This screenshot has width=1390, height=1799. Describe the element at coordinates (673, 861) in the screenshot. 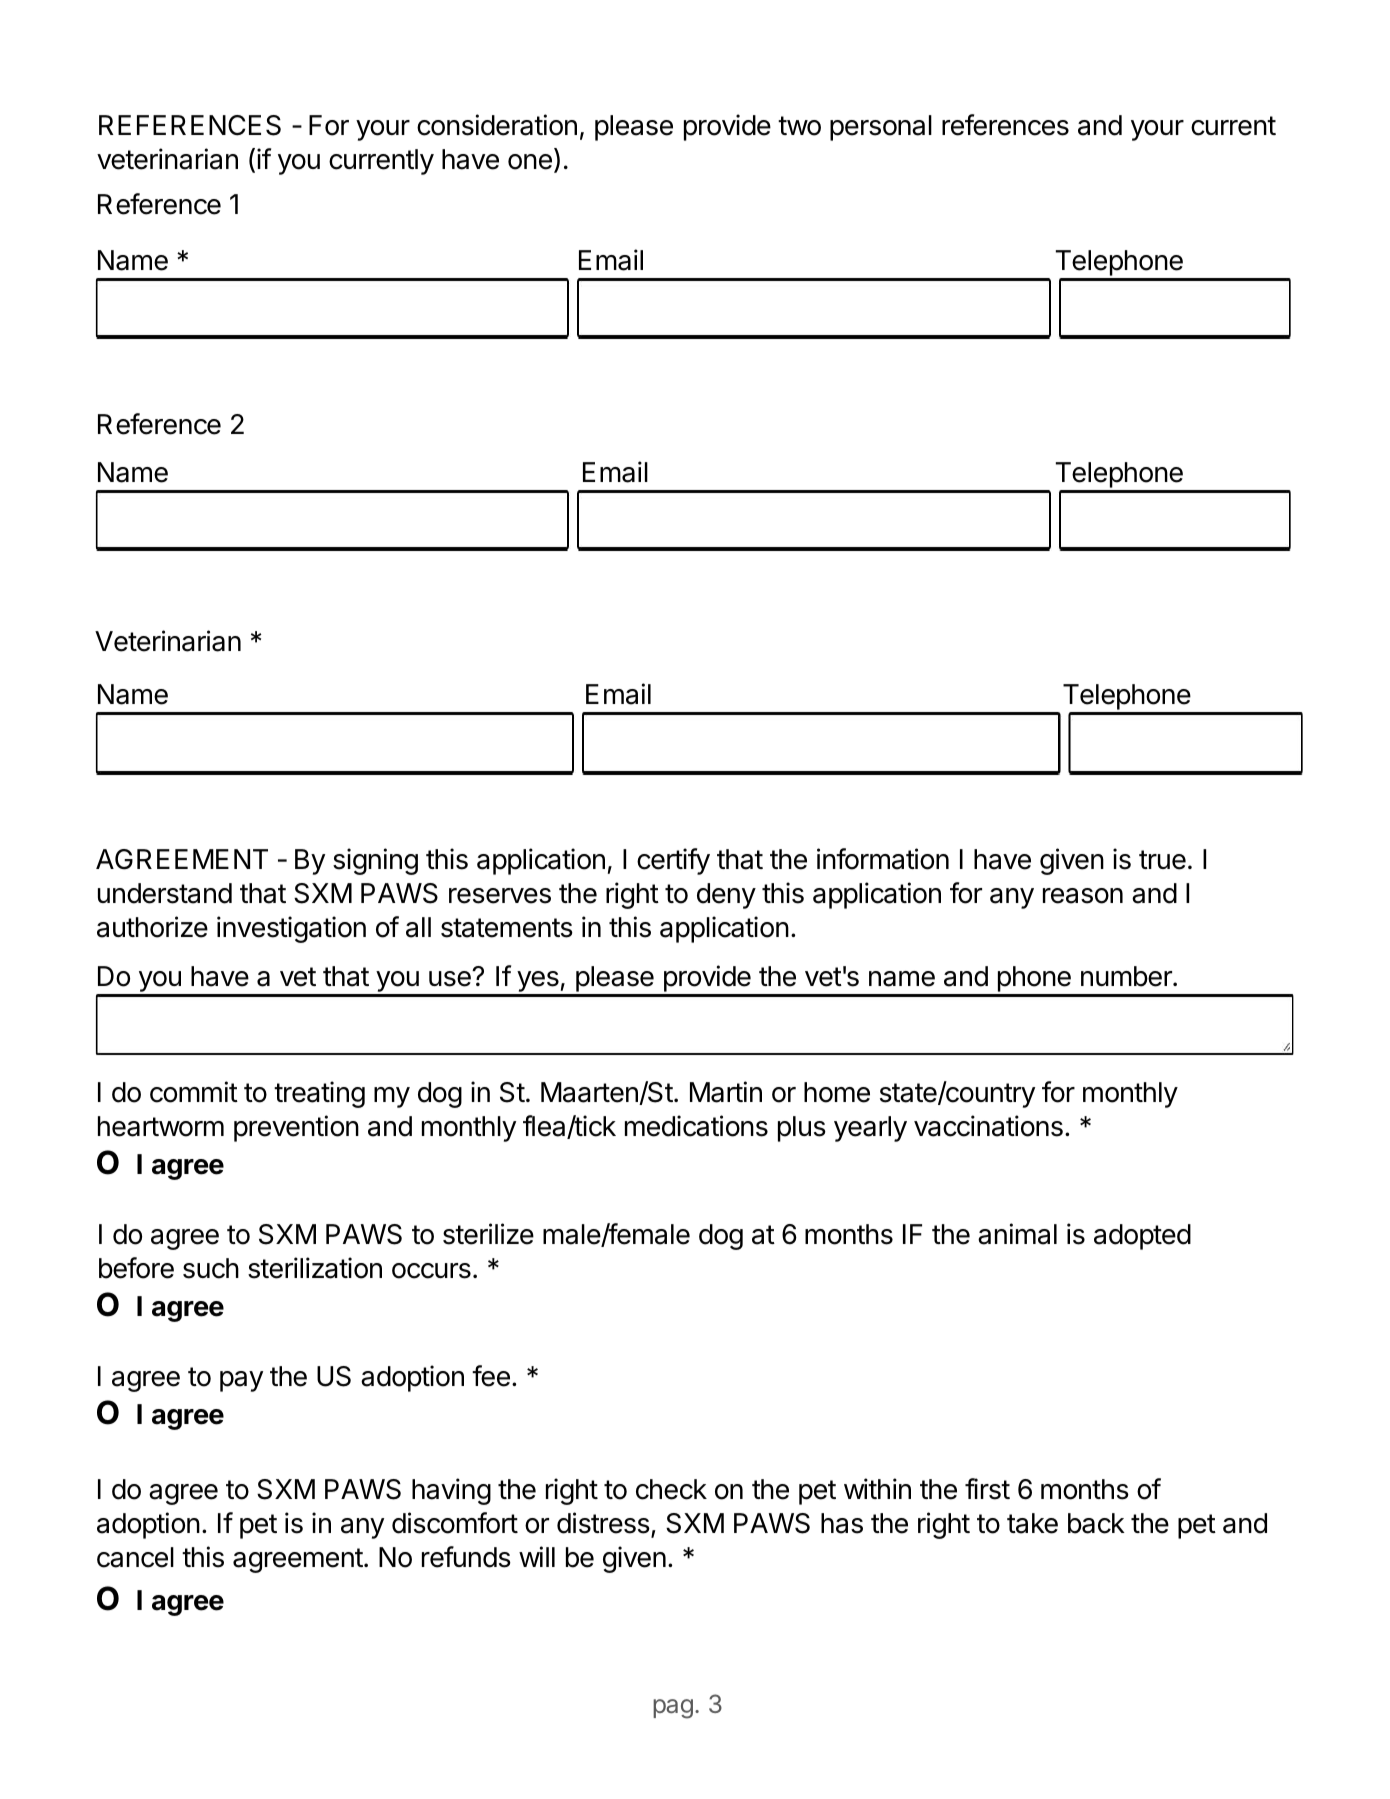

I see `certify` at that location.
